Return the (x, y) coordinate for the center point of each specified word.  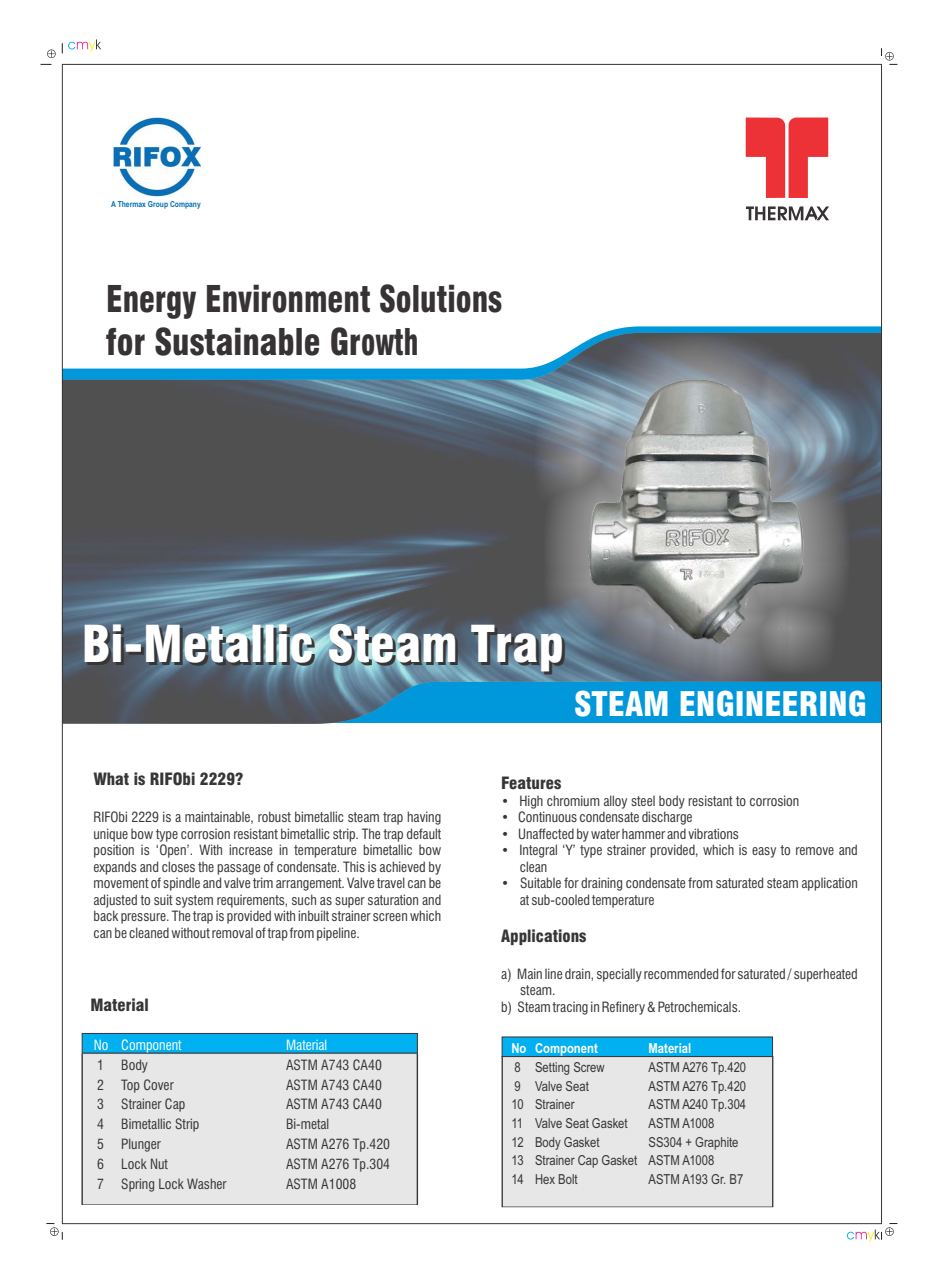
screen (390, 917)
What (111, 778)
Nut (159, 1163)
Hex (545, 1179)
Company (185, 205)
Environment (288, 298)
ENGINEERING (773, 703)
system (194, 901)
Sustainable (237, 341)
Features (531, 783)
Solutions (441, 298)
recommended (681, 973)
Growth (374, 341)
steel (643, 801)
